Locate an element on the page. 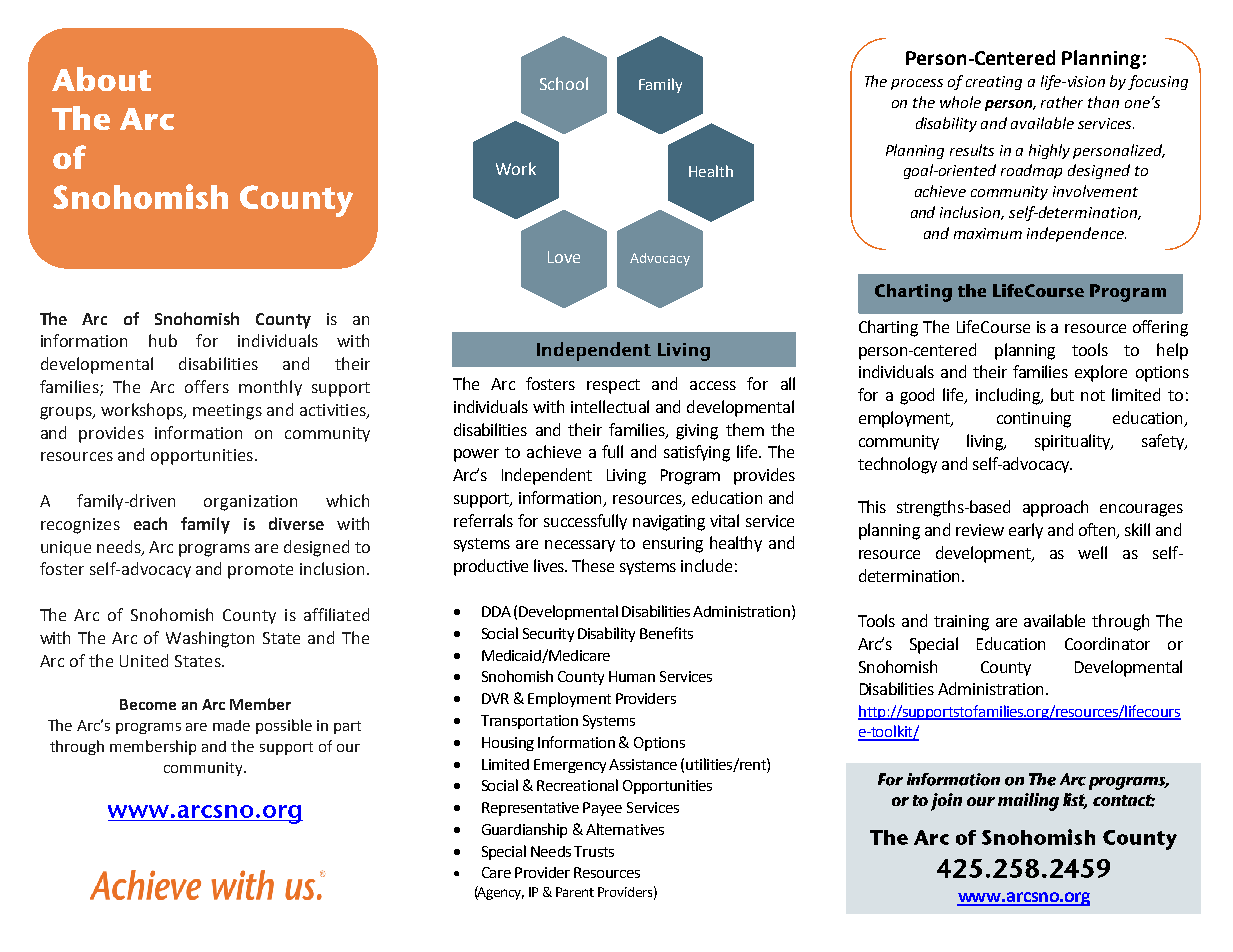 The image size is (1233, 952). made is located at coordinates (231, 725).
